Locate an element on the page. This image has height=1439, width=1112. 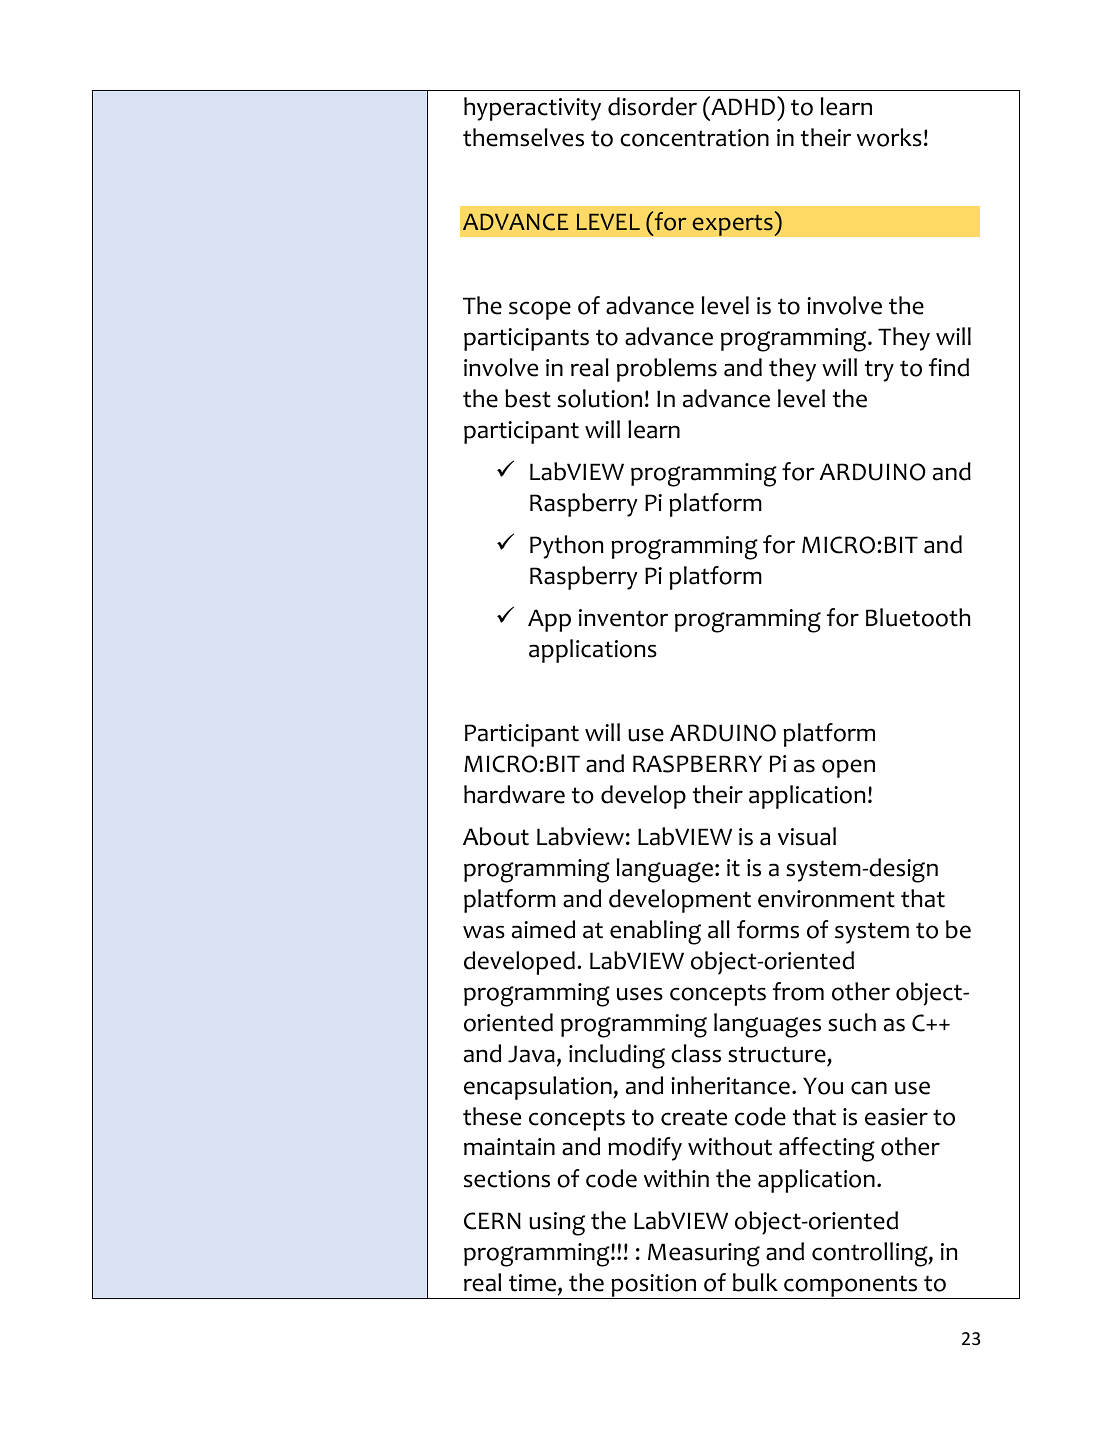
Bluetooth is located at coordinates (918, 617).
